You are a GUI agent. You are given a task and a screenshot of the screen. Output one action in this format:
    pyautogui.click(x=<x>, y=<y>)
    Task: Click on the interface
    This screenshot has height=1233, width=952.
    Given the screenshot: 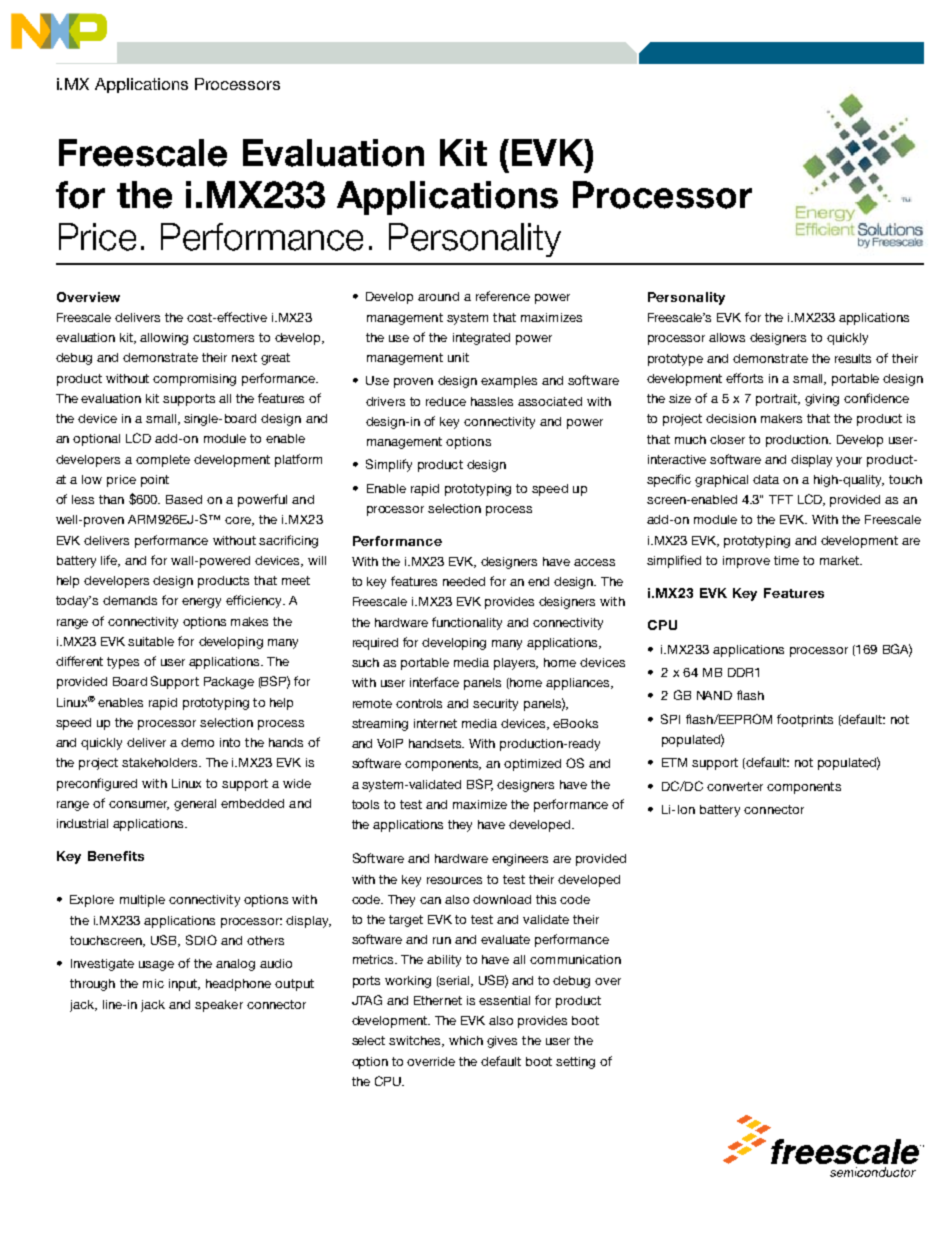 What is the action you would take?
    pyautogui.click(x=434, y=682)
